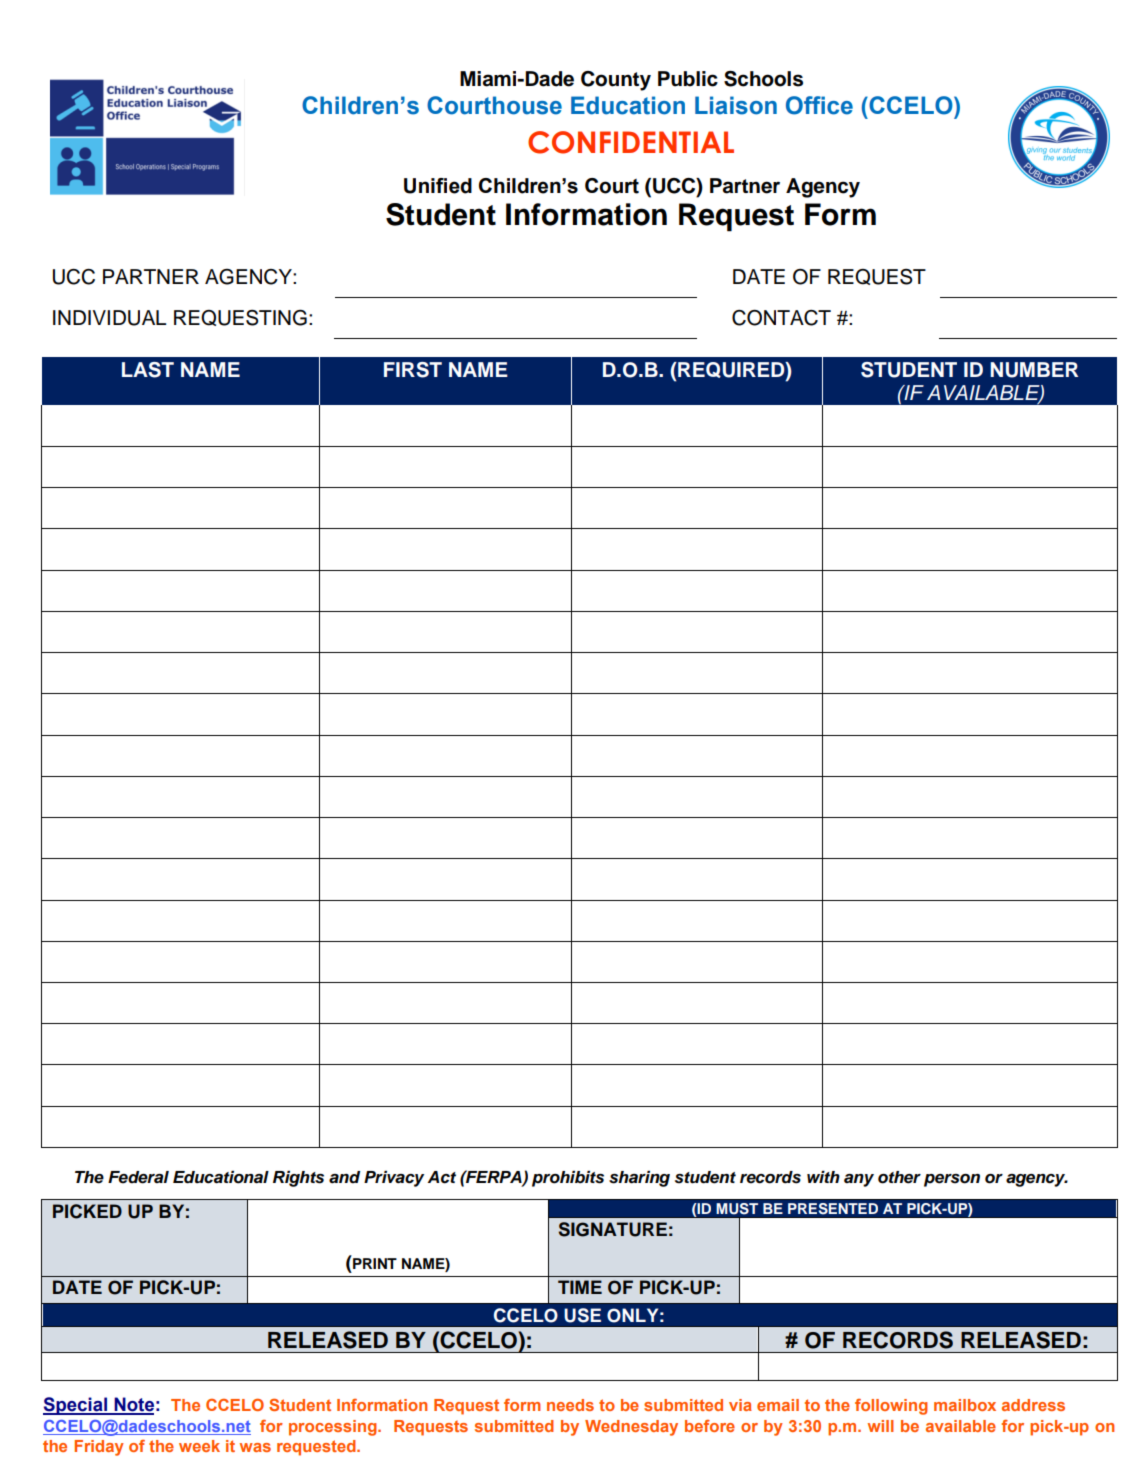 The image size is (1142, 1478). I want to click on Unified, so click(438, 186).
